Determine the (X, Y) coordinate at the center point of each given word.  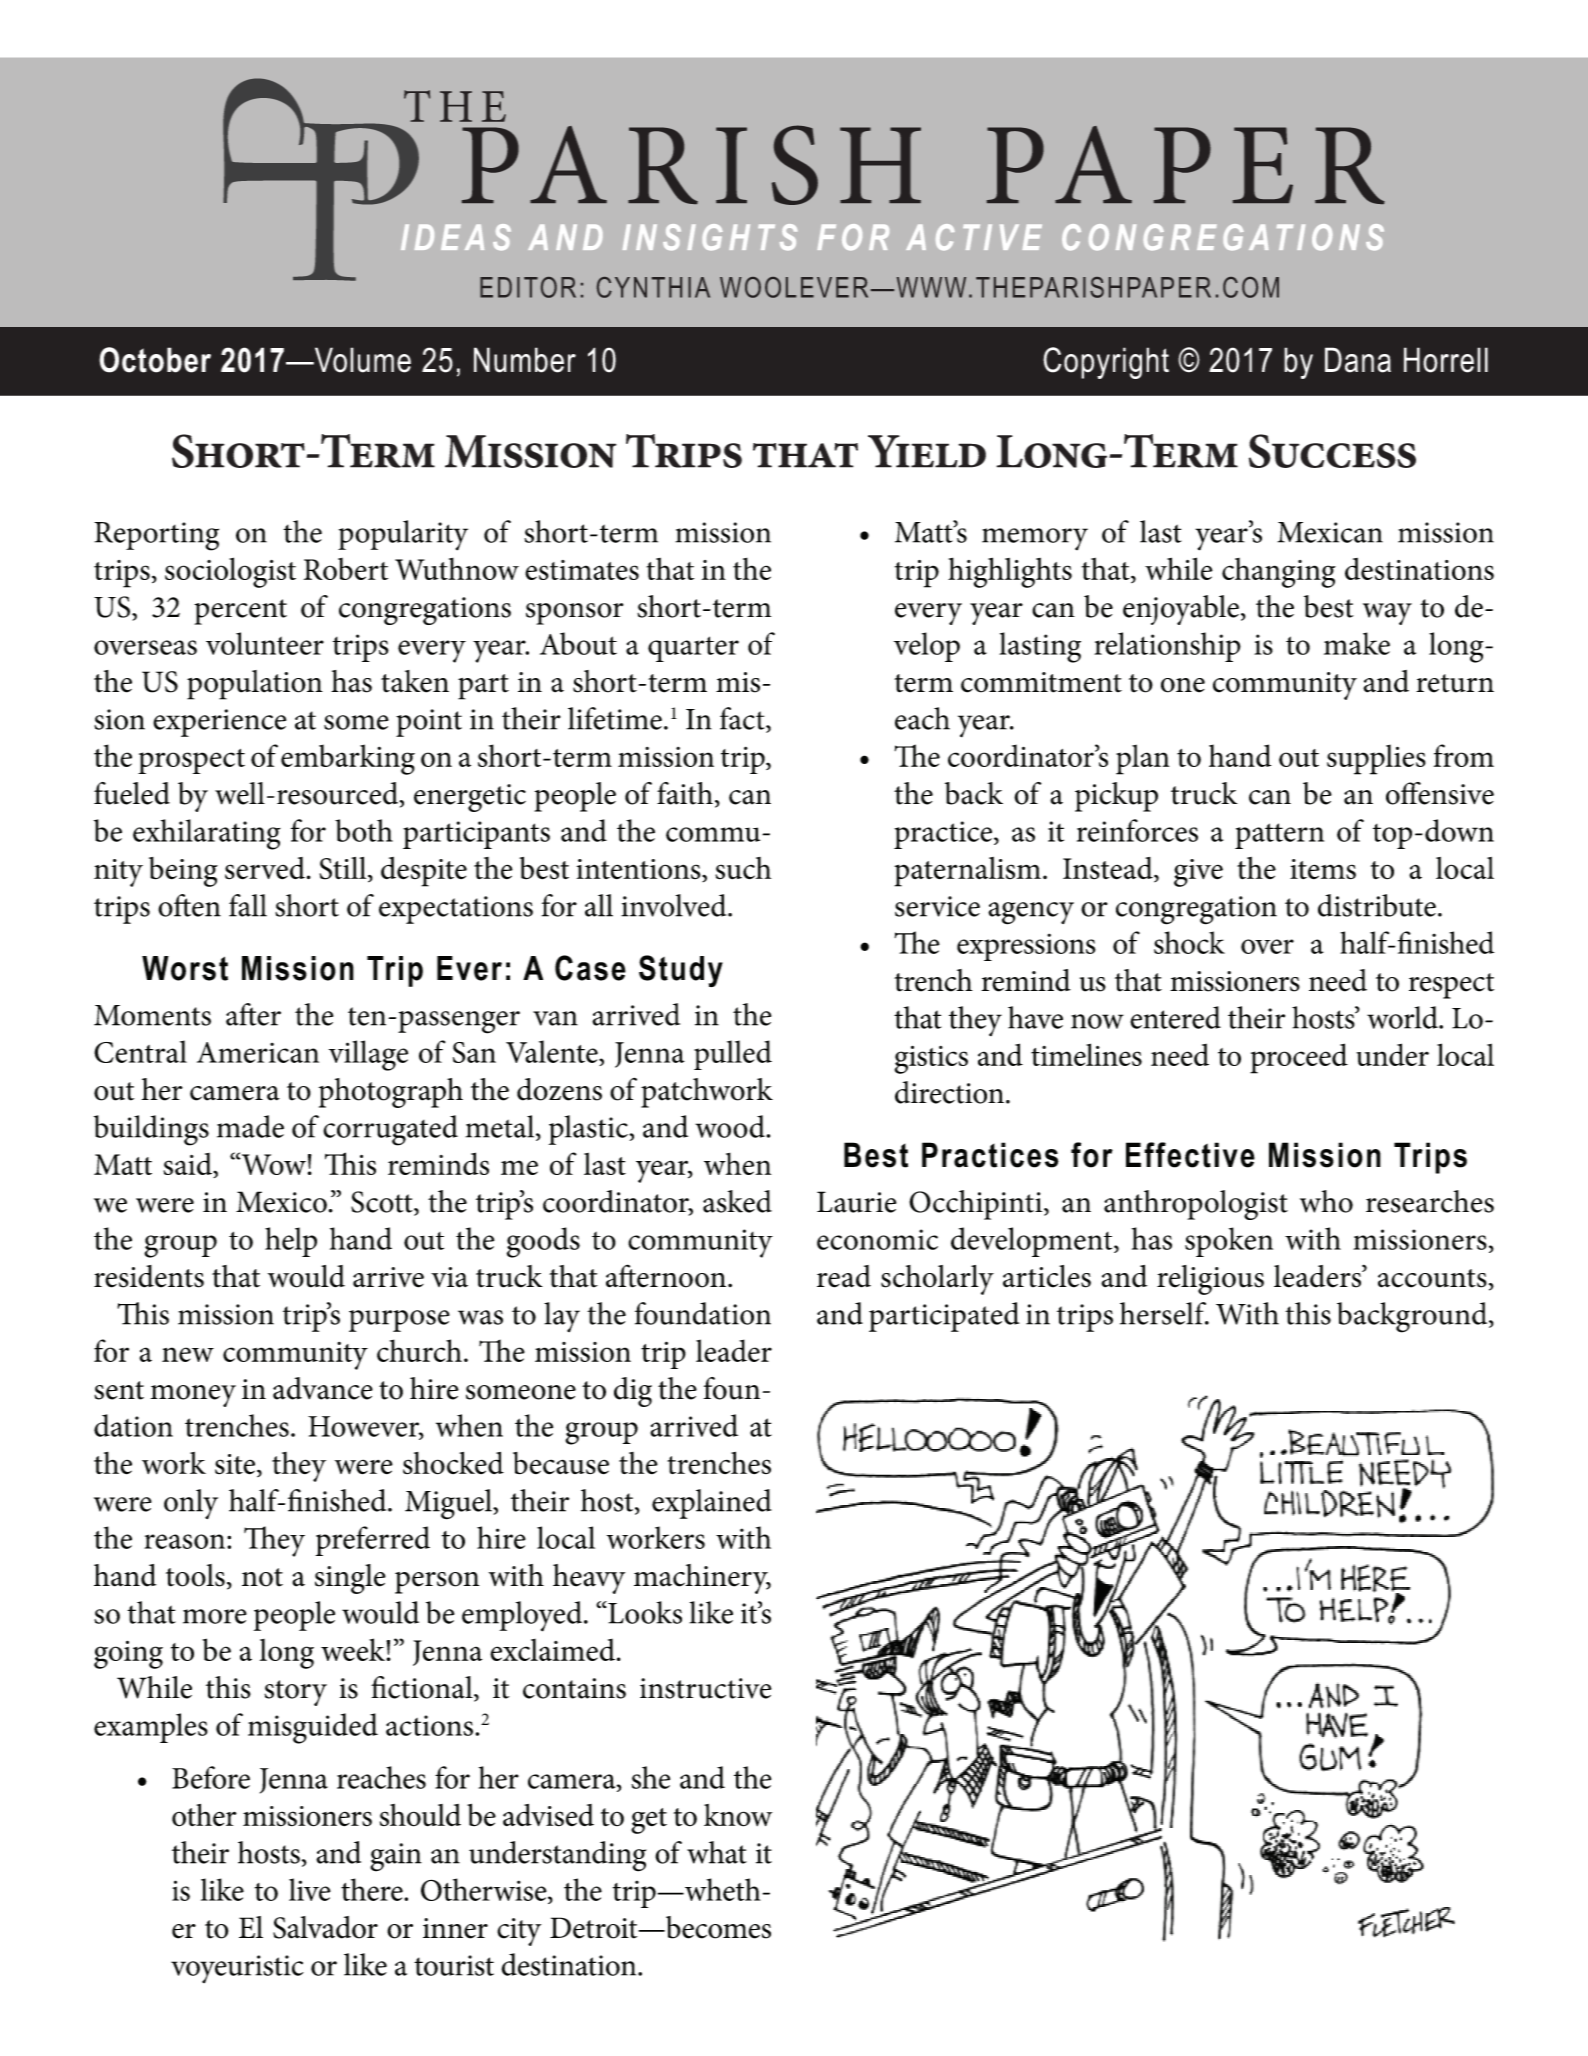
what (717, 1852)
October (155, 360)
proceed (1299, 1058)
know (738, 1815)
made (250, 1126)
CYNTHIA (653, 287)
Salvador (325, 1927)
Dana (1358, 360)
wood (730, 1126)
